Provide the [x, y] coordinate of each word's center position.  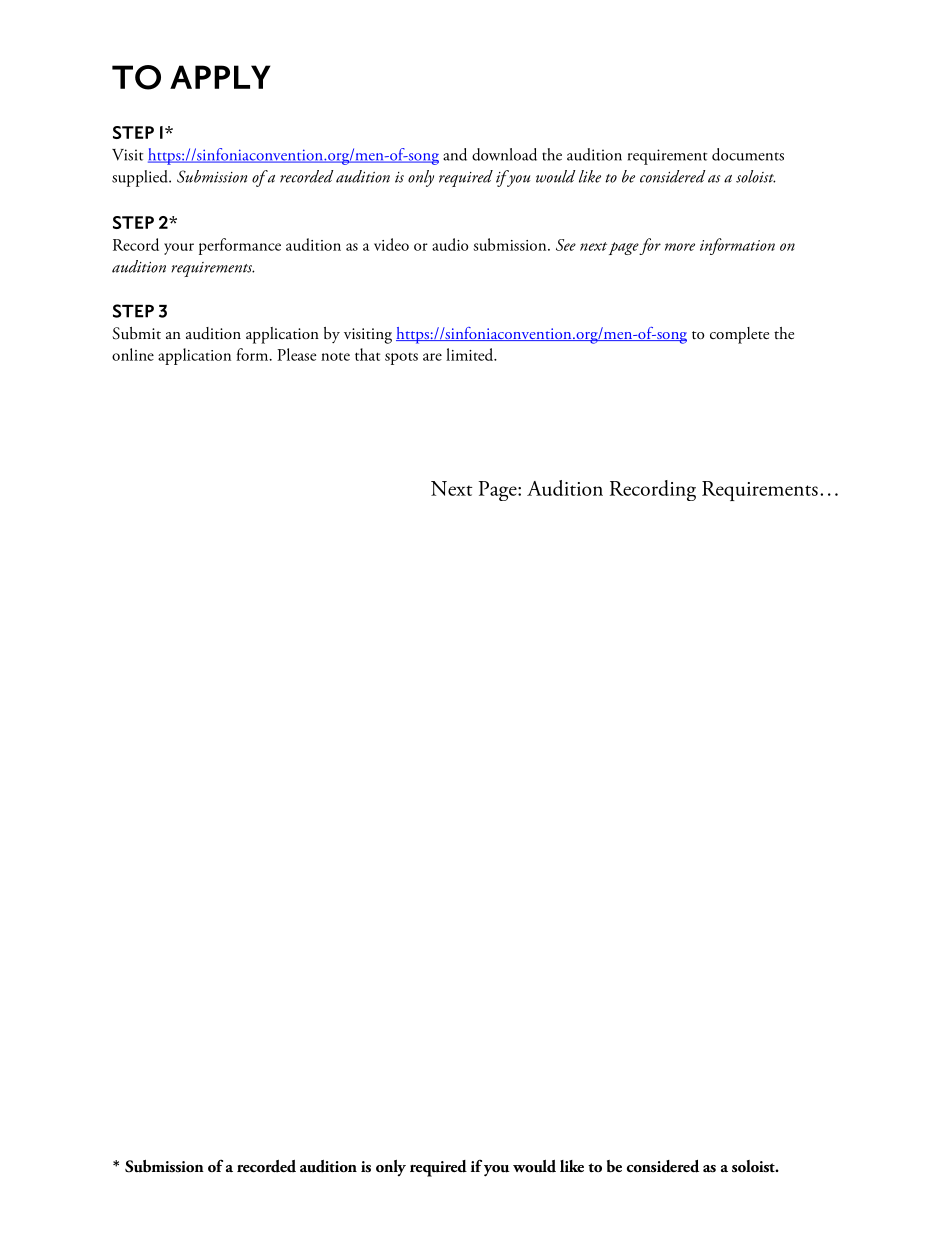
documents [748, 154]
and [455, 154]
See [566, 245]
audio [450, 244]
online [133, 354]
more [680, 247]
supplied [141, 178]
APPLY [220, 77]
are [432, 357]
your [179, 249]
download [504, 154]
